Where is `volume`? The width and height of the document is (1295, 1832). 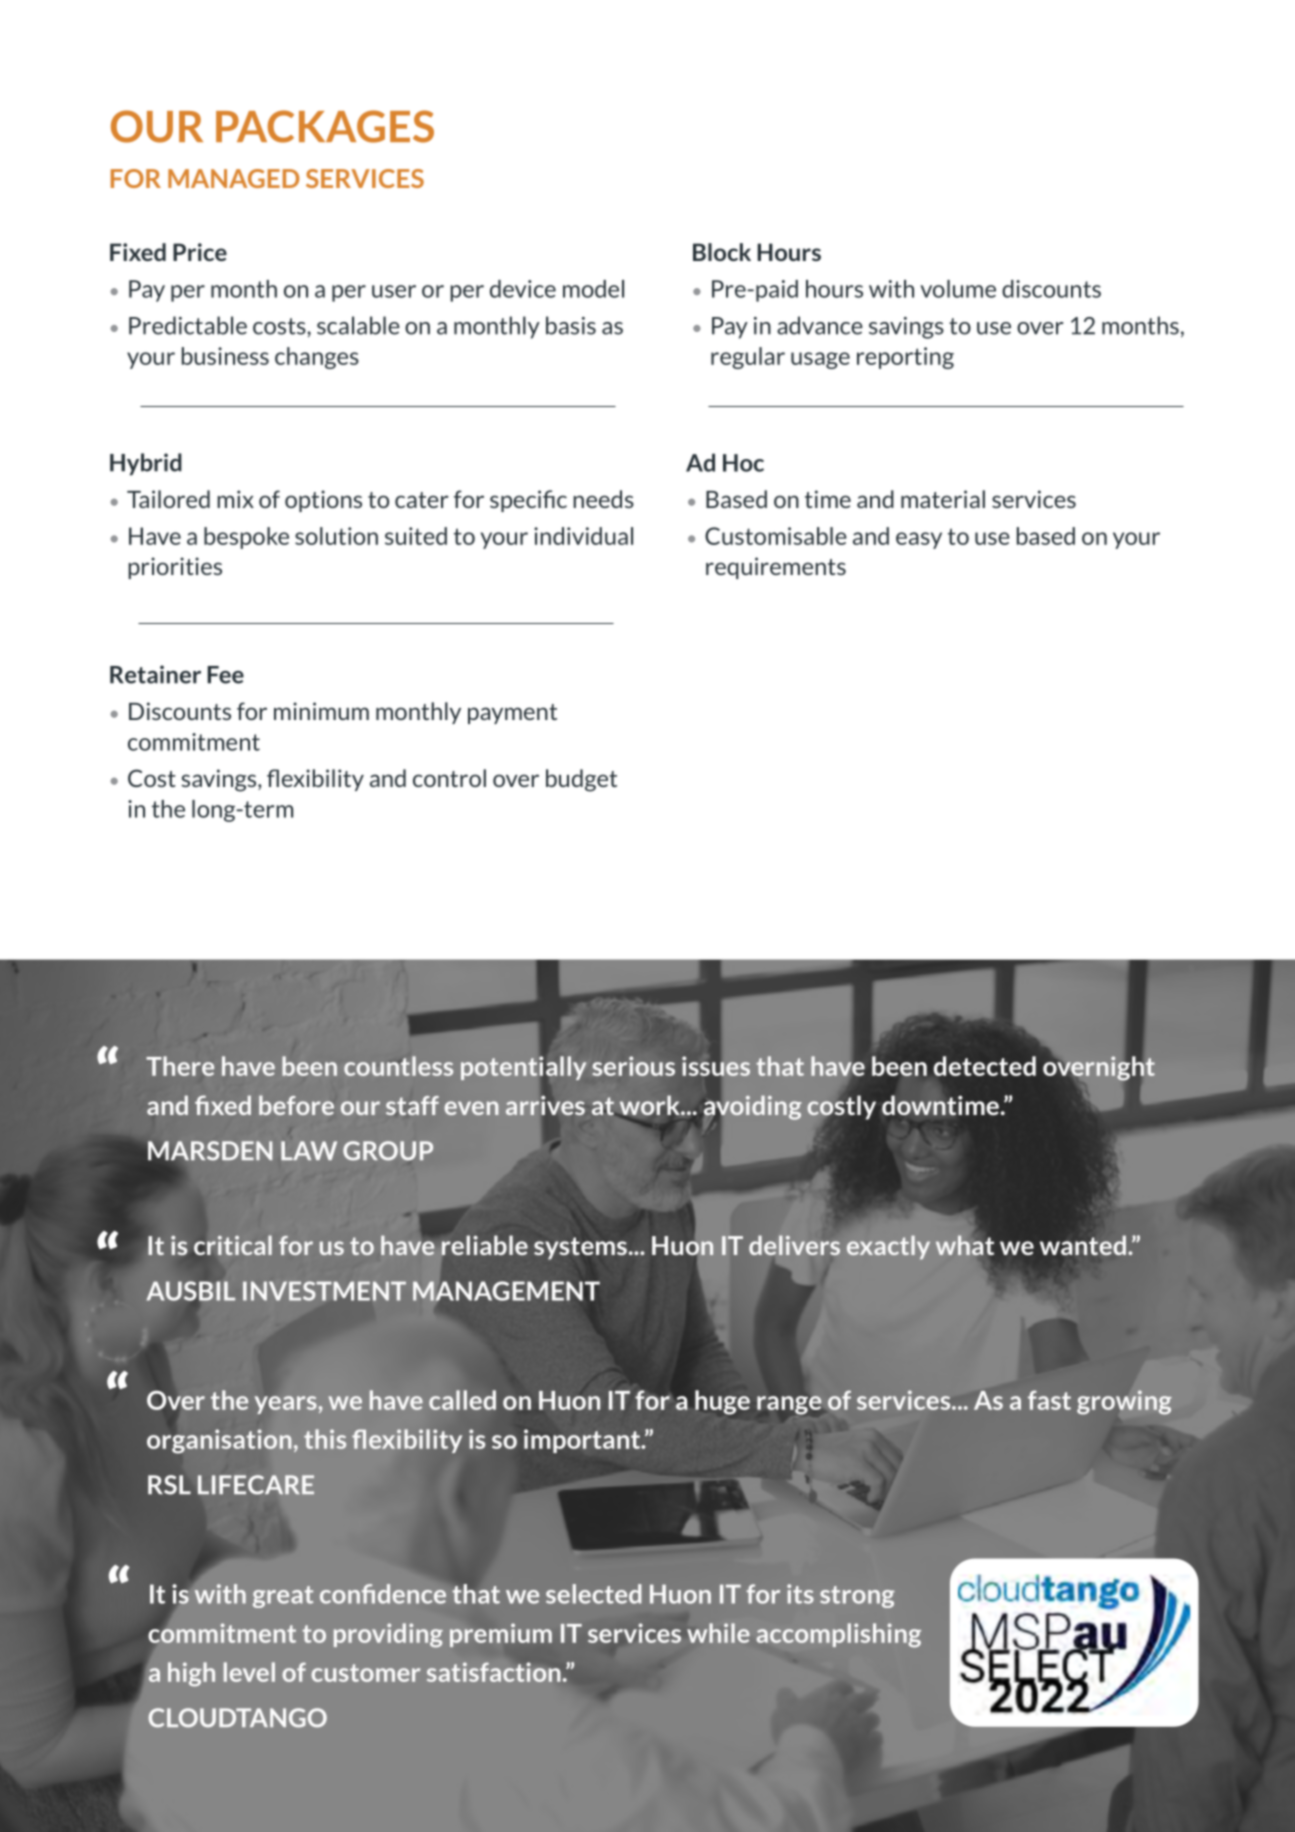
volume is located at coordinates (958, 289).
